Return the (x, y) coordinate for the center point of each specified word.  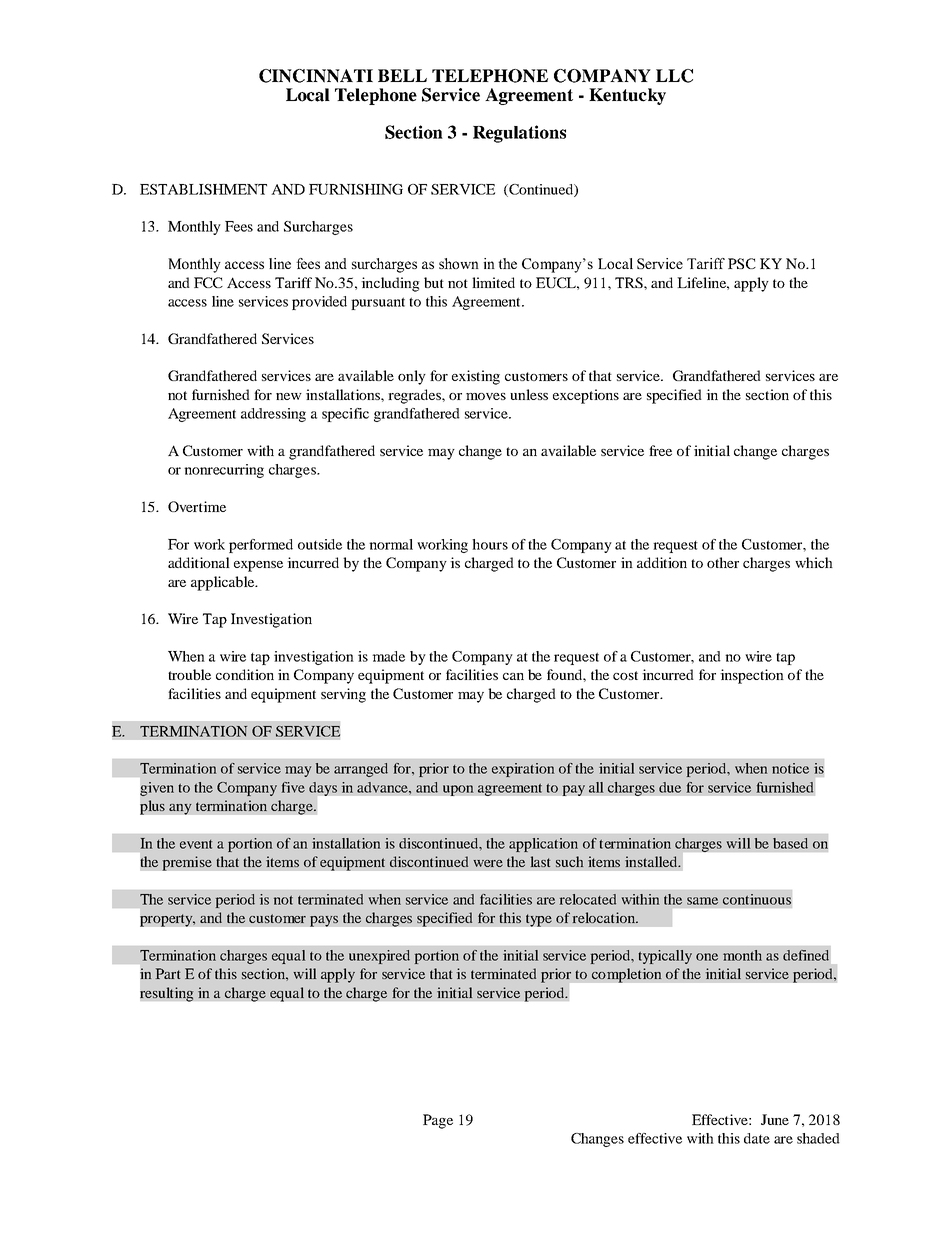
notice (790, 768)
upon (458, 790)
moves (486, 396)
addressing (273, 415)
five (293, 787)
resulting (167, 994)
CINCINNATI (316, 76)
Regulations (519, 134)
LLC (674, 76)
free (660, 450)
